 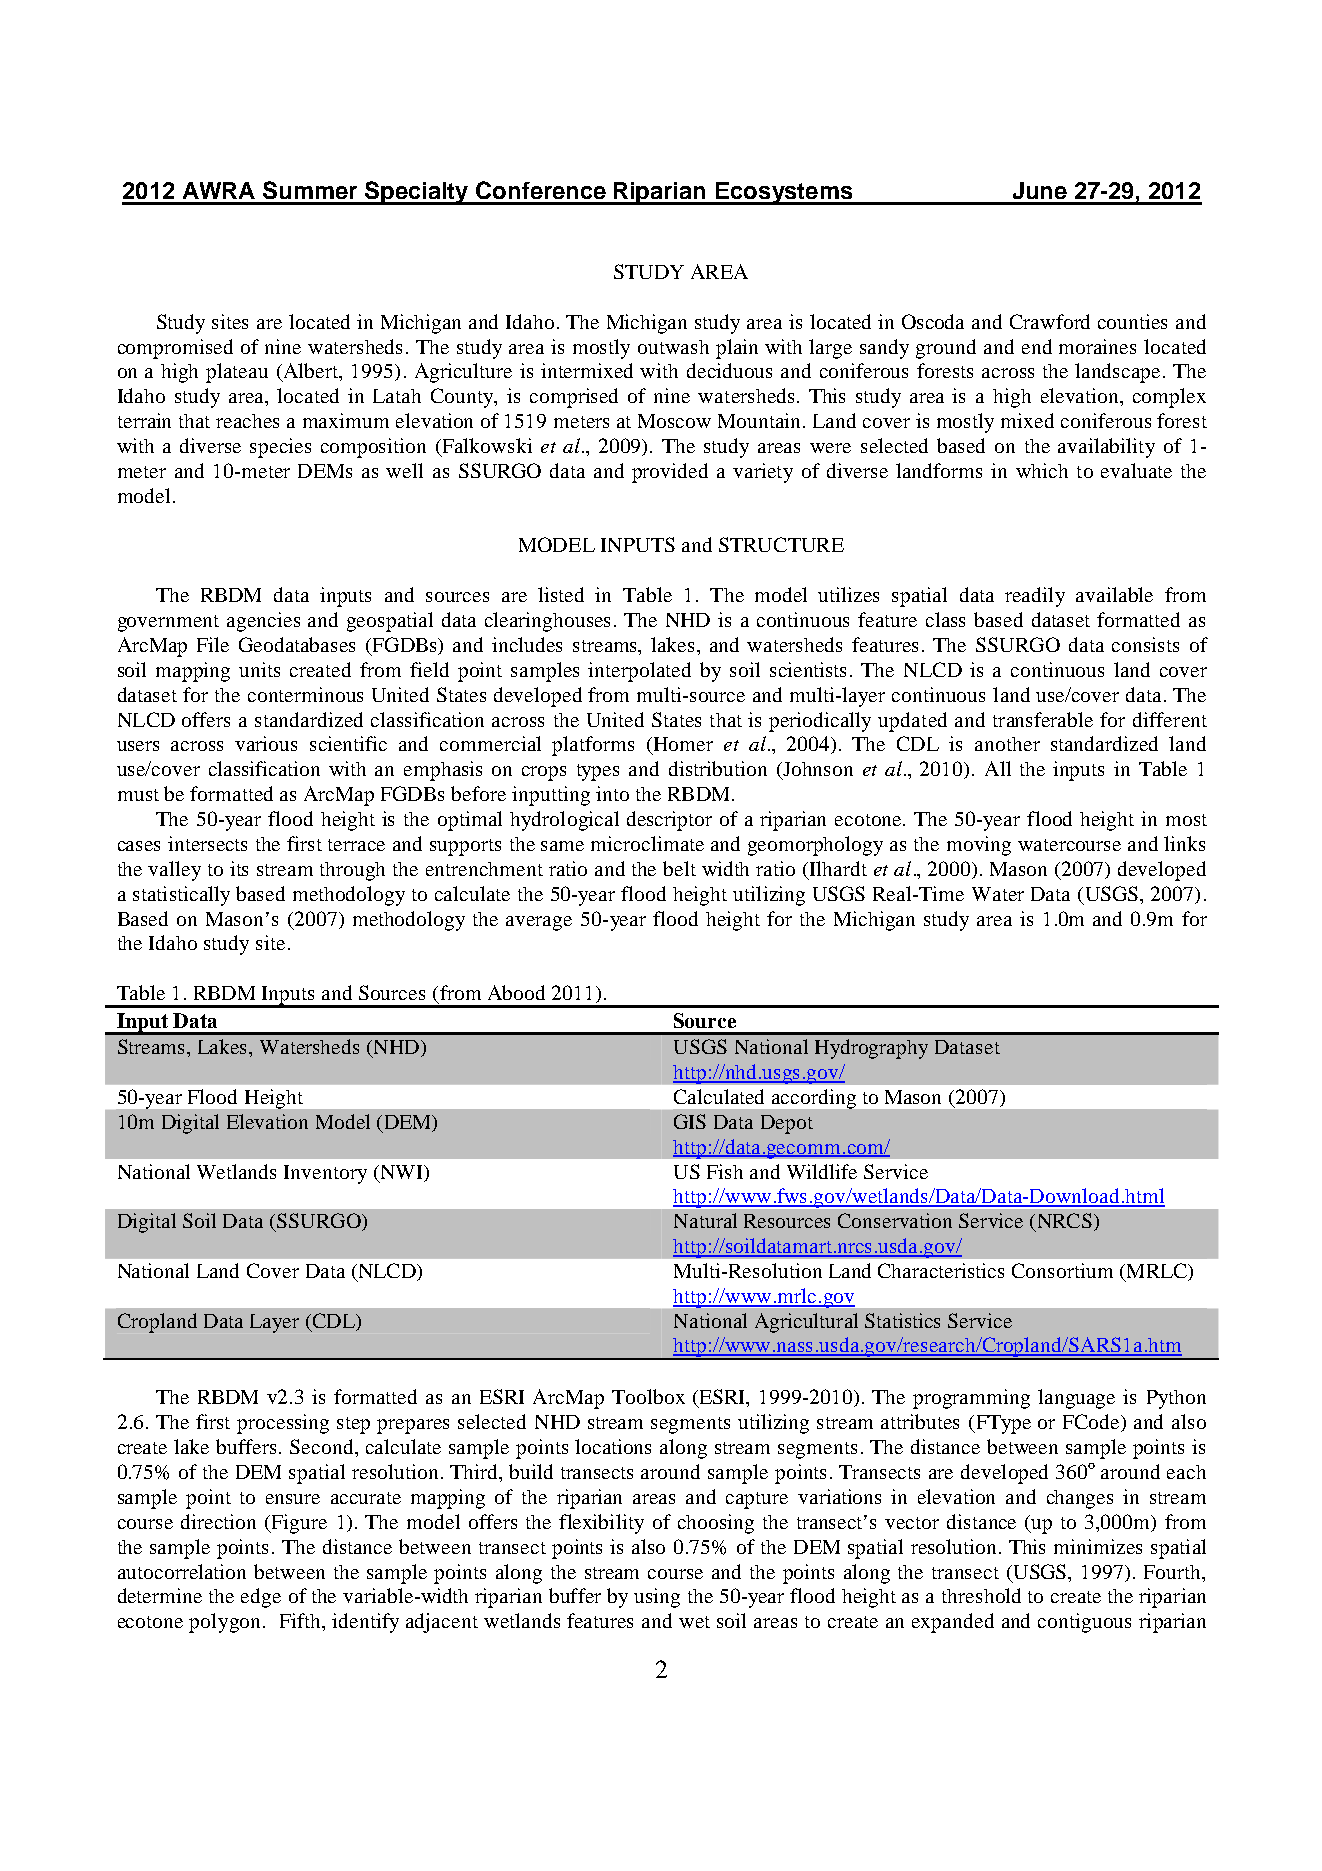 I want to click on Ecosystems, so click(x=784, y=193).
